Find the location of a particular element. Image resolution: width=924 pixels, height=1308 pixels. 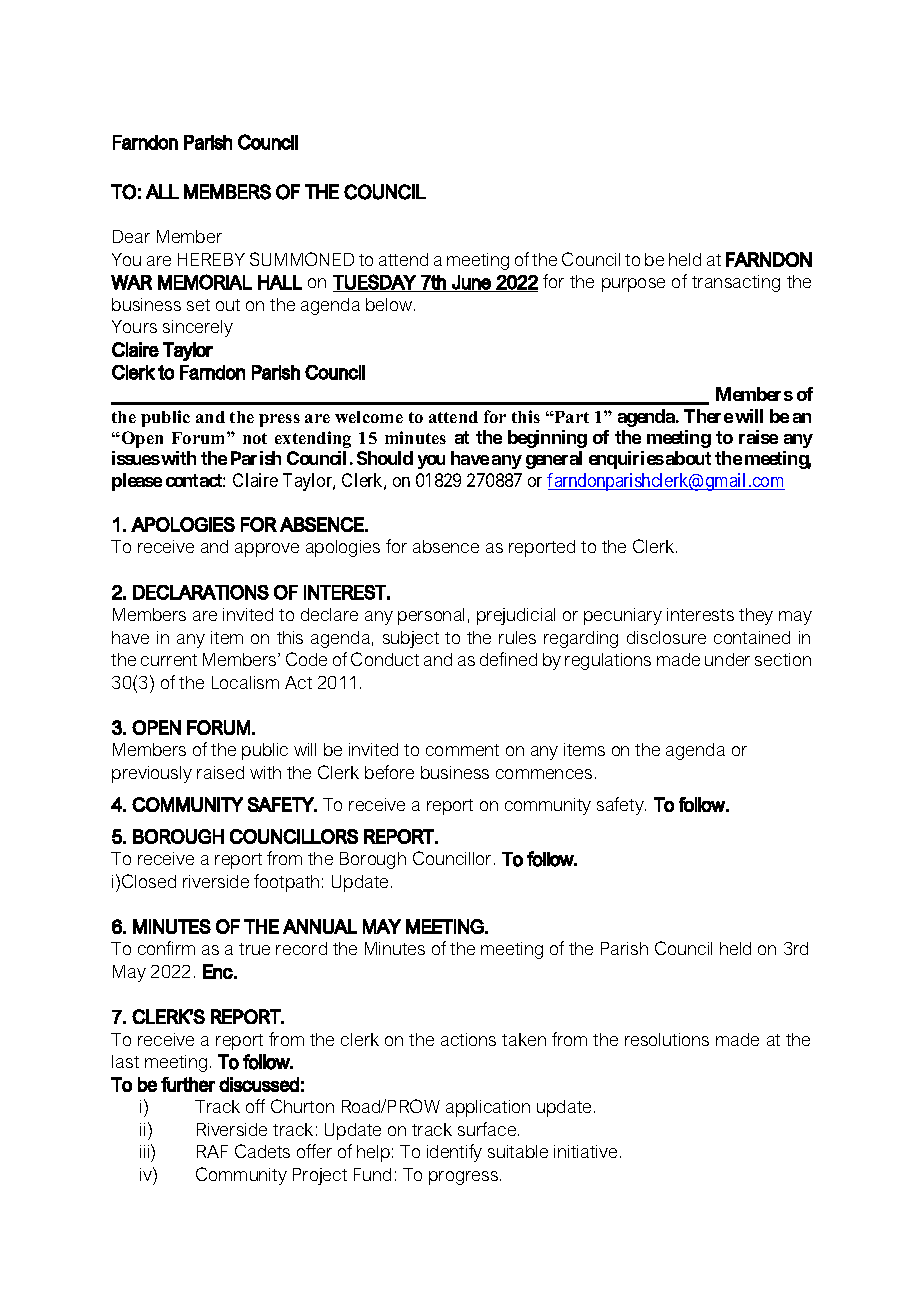

they is located at coordinates (756, 616).
